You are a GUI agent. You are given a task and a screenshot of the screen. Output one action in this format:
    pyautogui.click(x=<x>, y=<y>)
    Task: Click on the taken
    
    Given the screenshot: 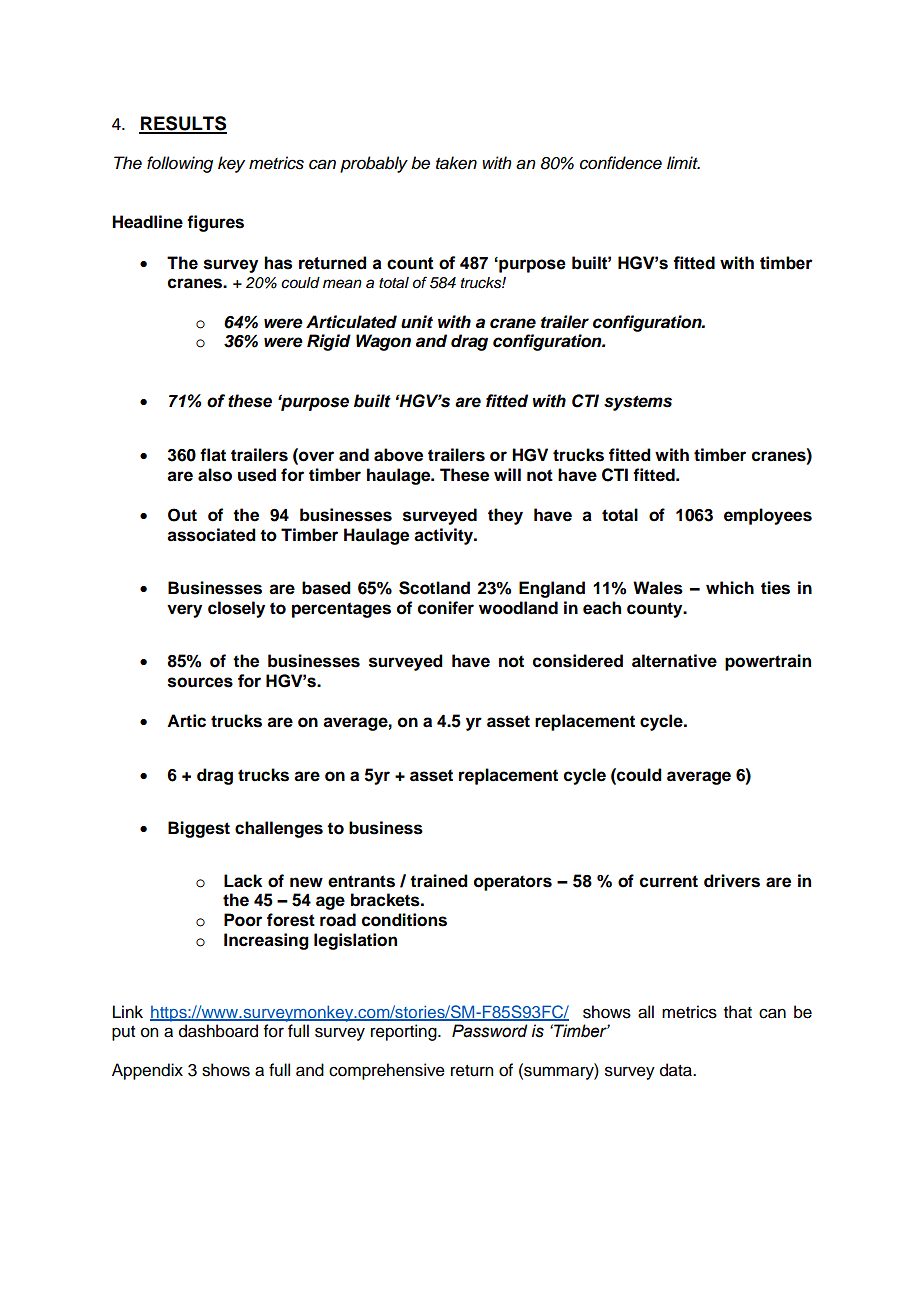 What is the action you would take?
    pyautogui.click(x=456, y=163)
